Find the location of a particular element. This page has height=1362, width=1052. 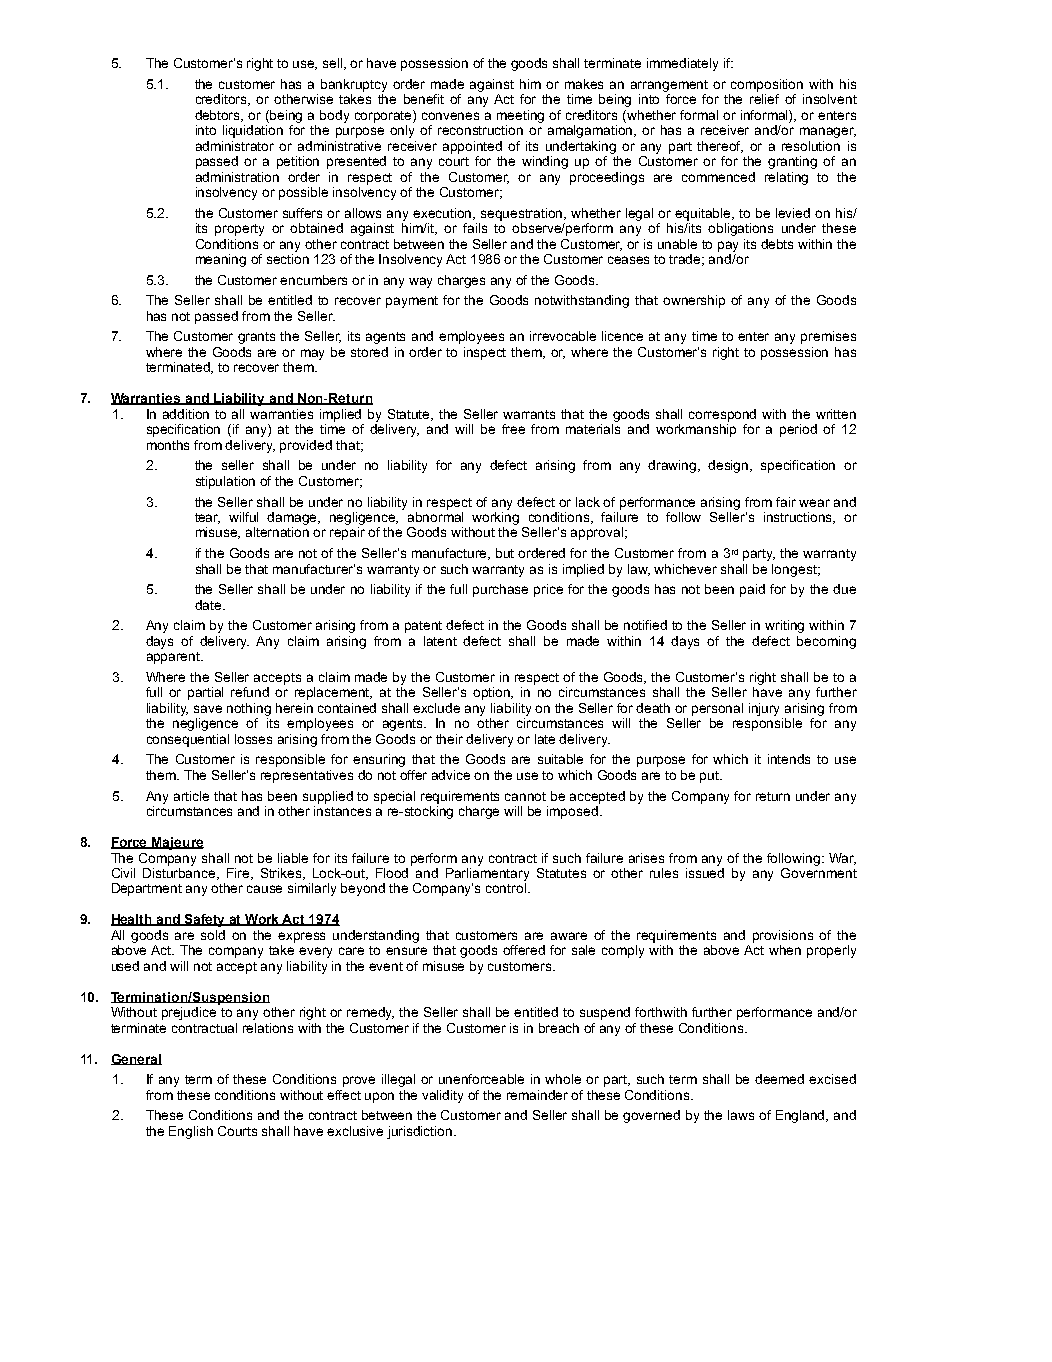

debtors is located at coordinates (219, 116).
